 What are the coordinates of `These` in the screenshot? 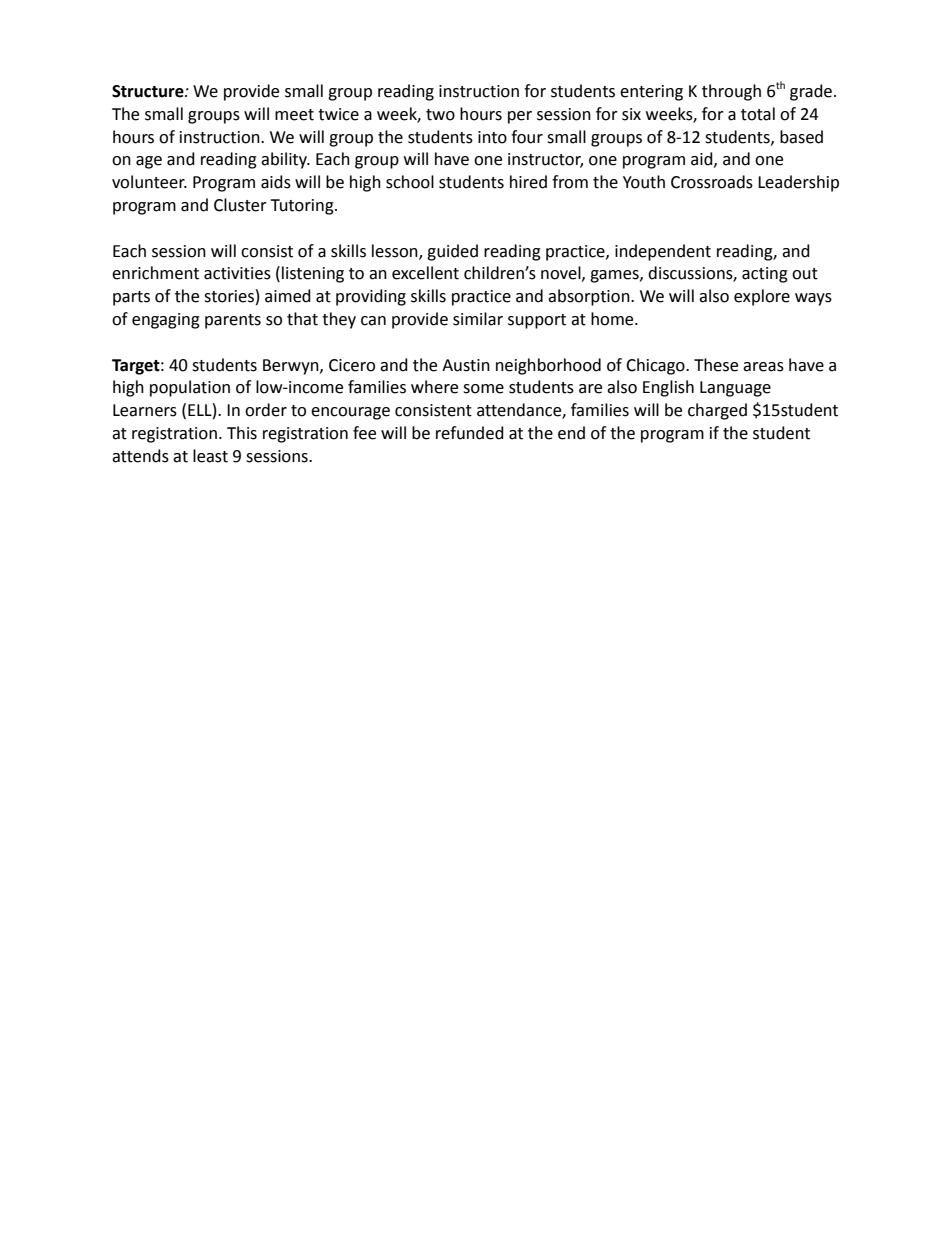 It's located at (716, 365).
